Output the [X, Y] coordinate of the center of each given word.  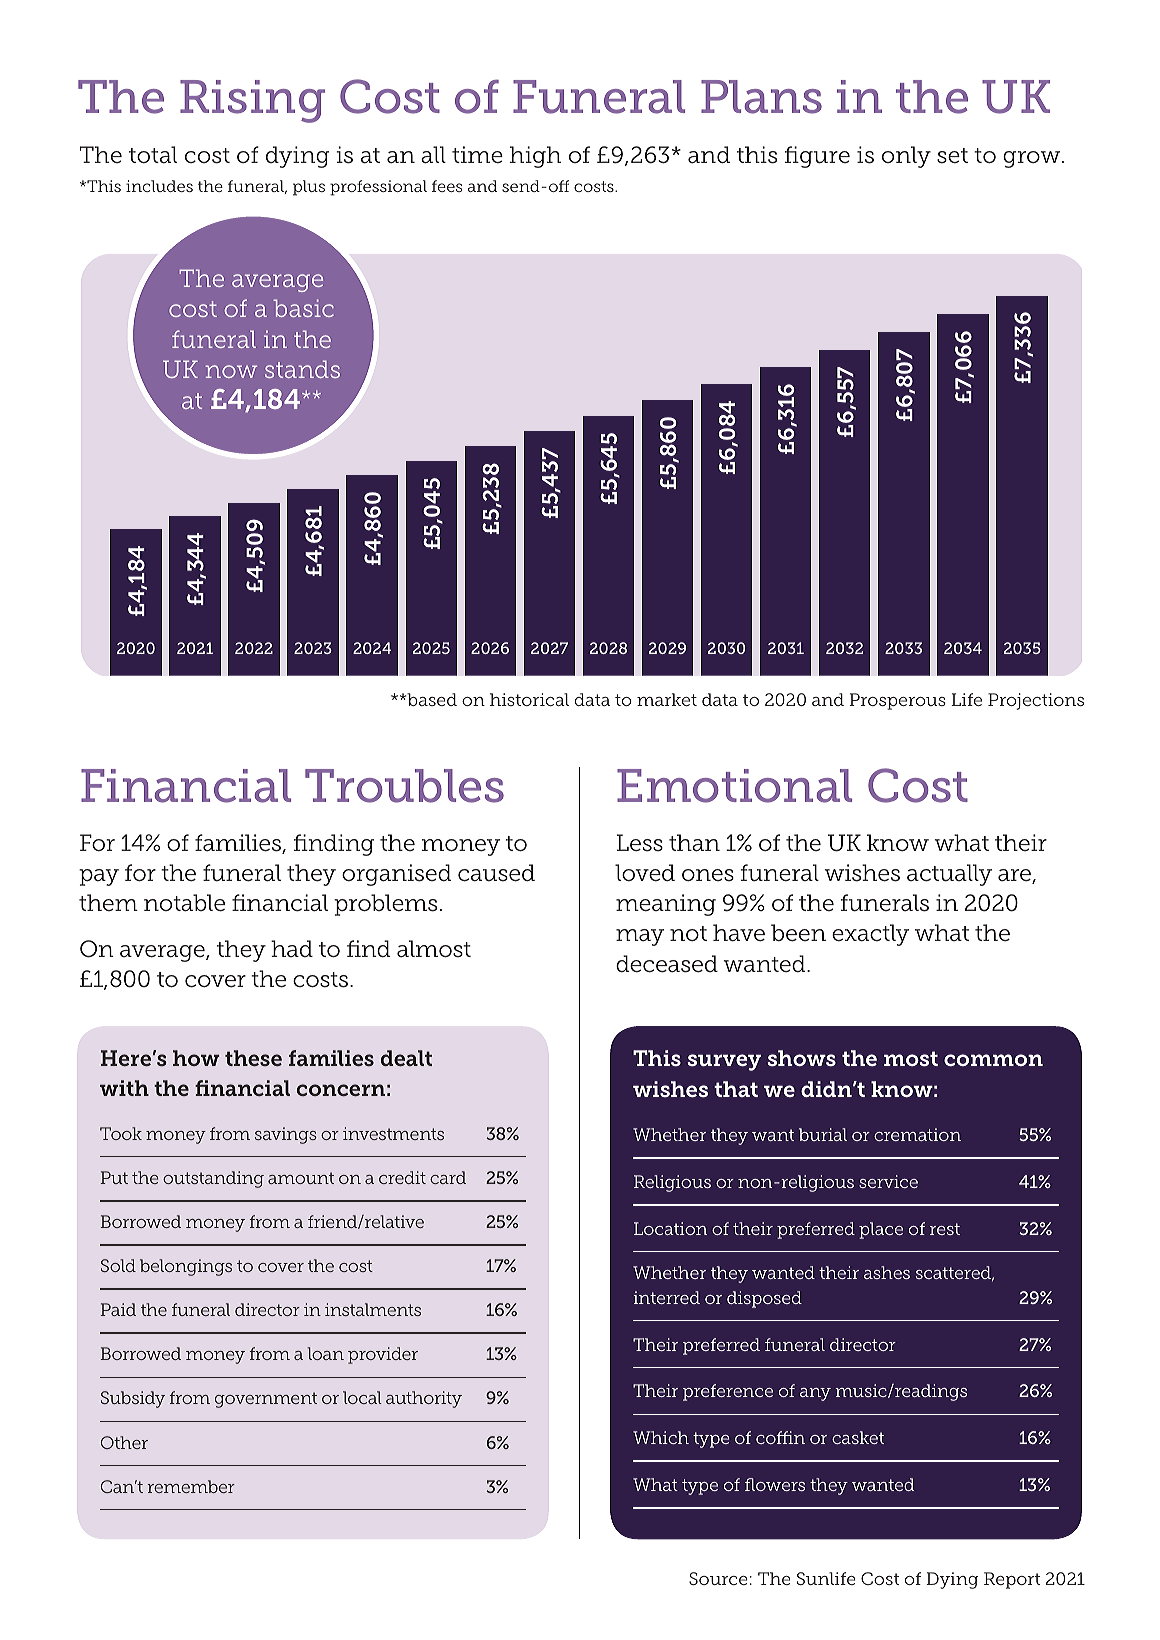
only [906, 157]
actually [949, 875]
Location [670, 1228]
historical [529, 699]
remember [191, 1486]
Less [639, 843]
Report [1012, 1580]
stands [302, 369]
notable [184, 903]
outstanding [213, 1179]
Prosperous [897, 701]
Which [661, 1437]
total [153, 155]
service [888, 1181]
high [535, 157]
